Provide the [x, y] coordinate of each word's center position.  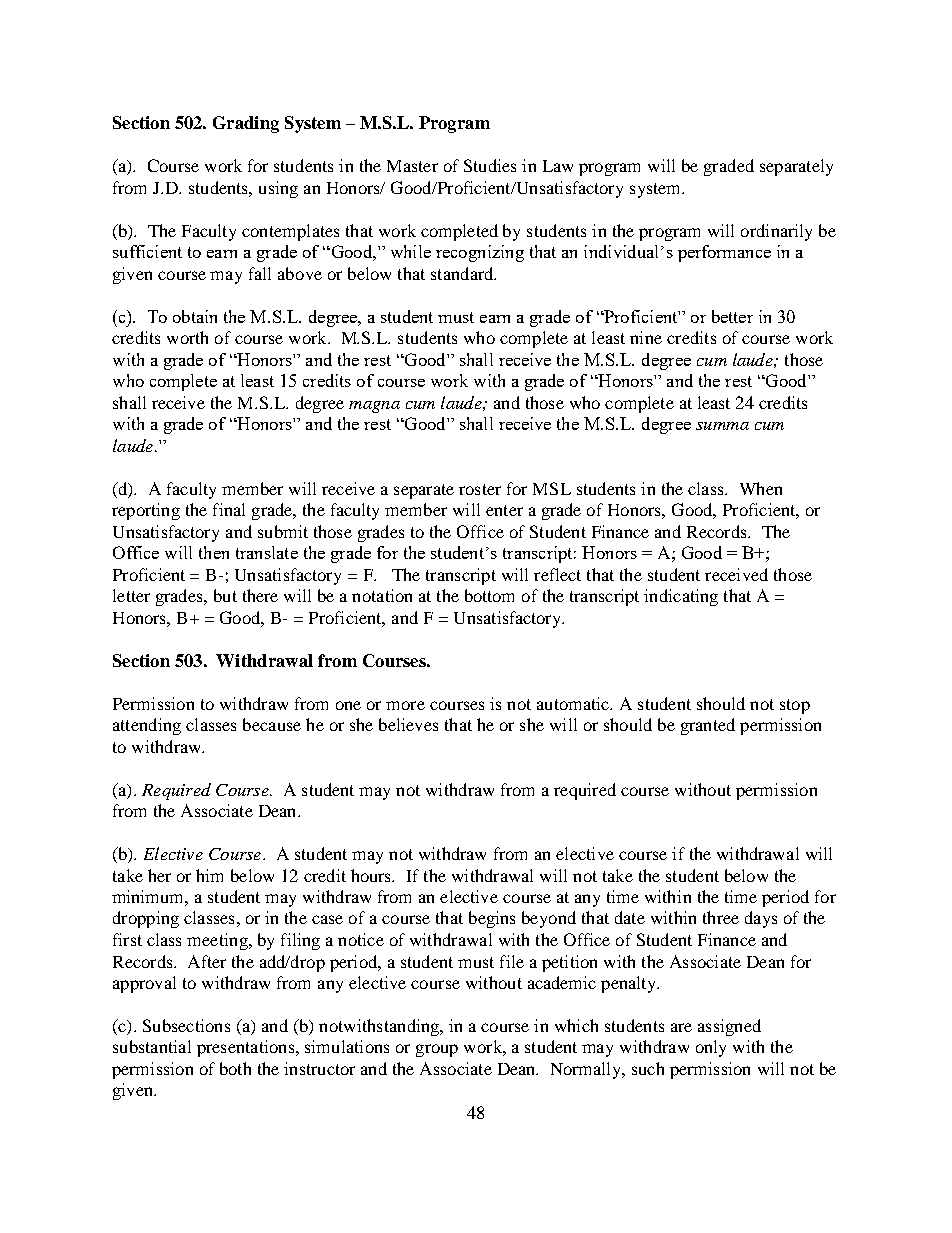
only [711, 1048]
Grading [246, 124]
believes [408, 724]
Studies [490, 165]
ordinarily [776, 232]
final [229, 509]
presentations [247, 1048]
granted [708, 726]
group [437, 1050]
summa [722, 426]
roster [480, 489]
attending [147, 726]
